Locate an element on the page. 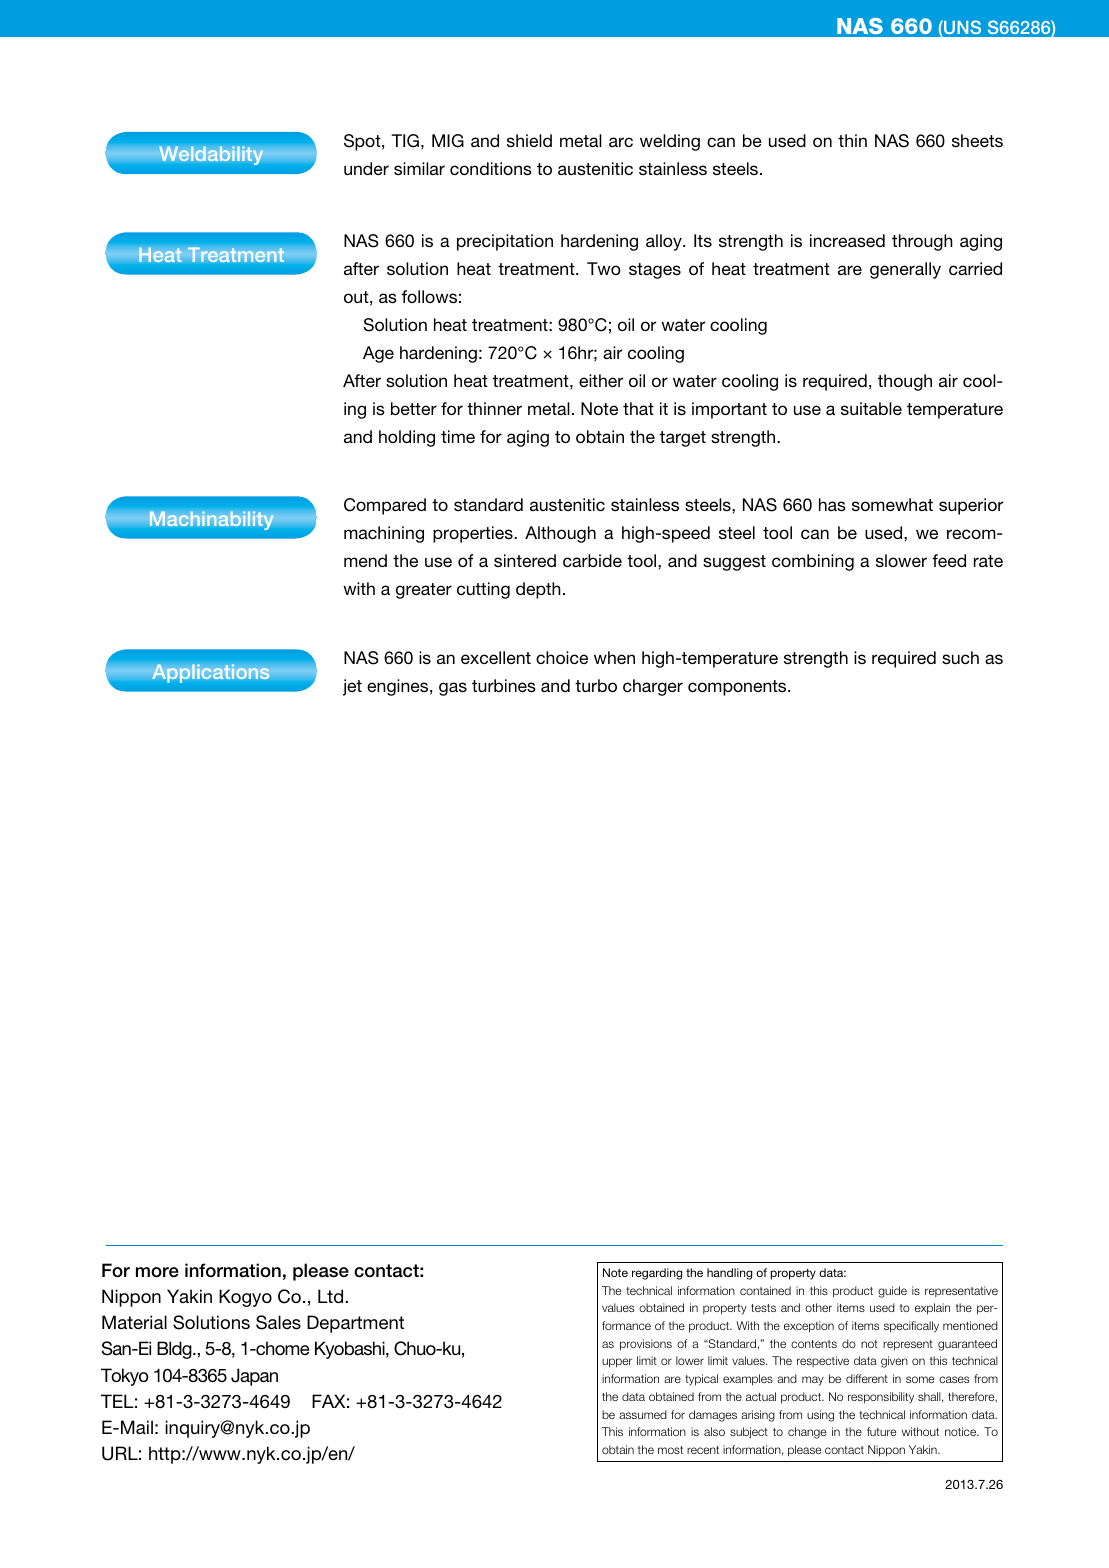 Image resolution: width=1109 pixels, height=1568 pixels. Japan is located at coordinates (254, 1377).
